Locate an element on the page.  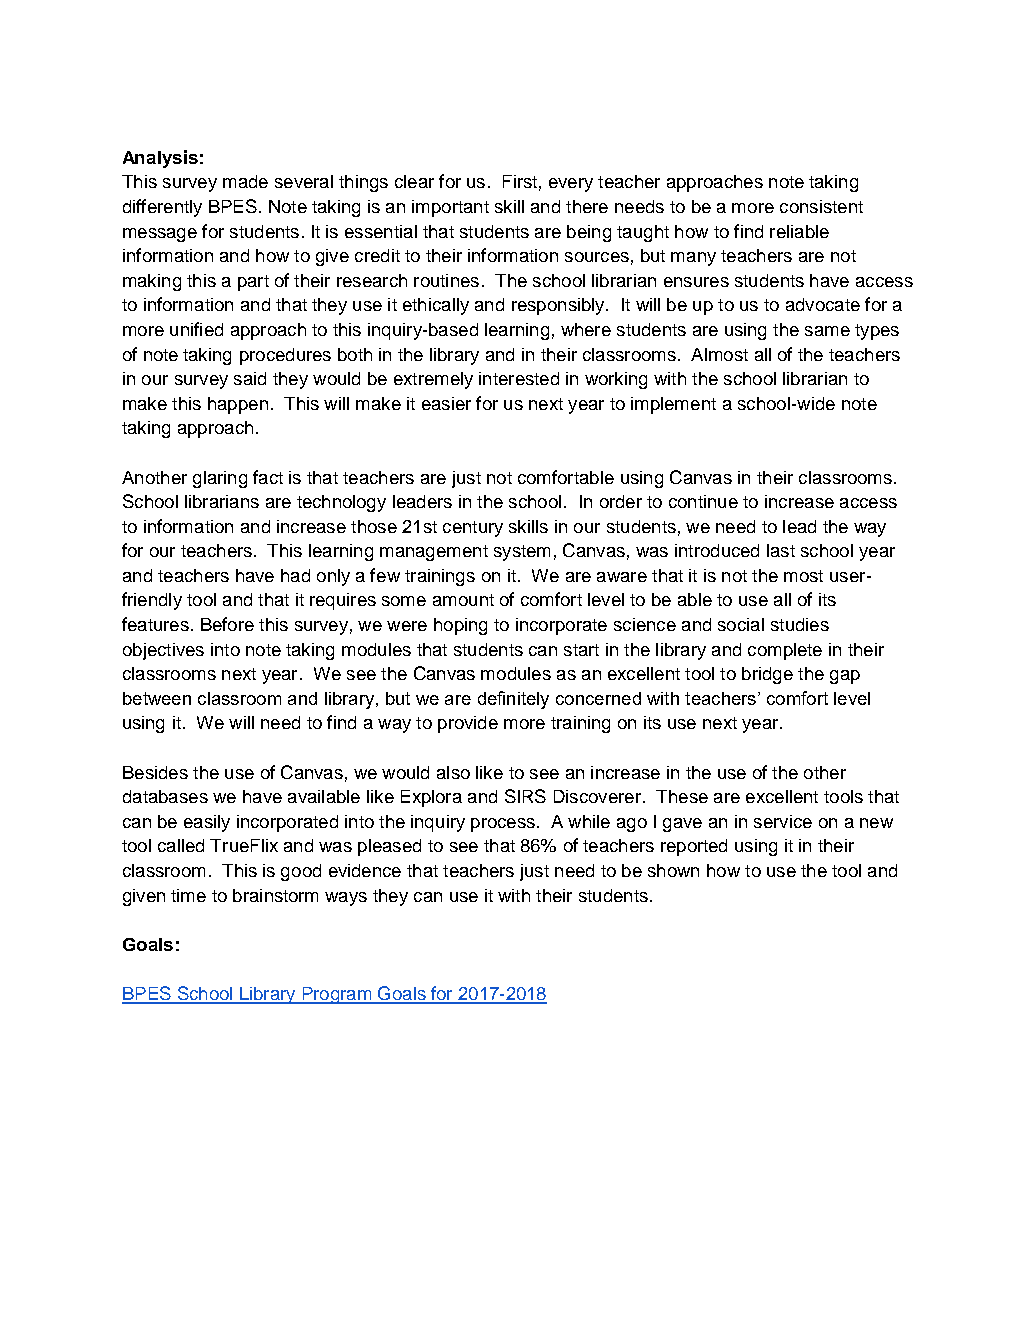
consistent is located at coordinates (821, 206).
